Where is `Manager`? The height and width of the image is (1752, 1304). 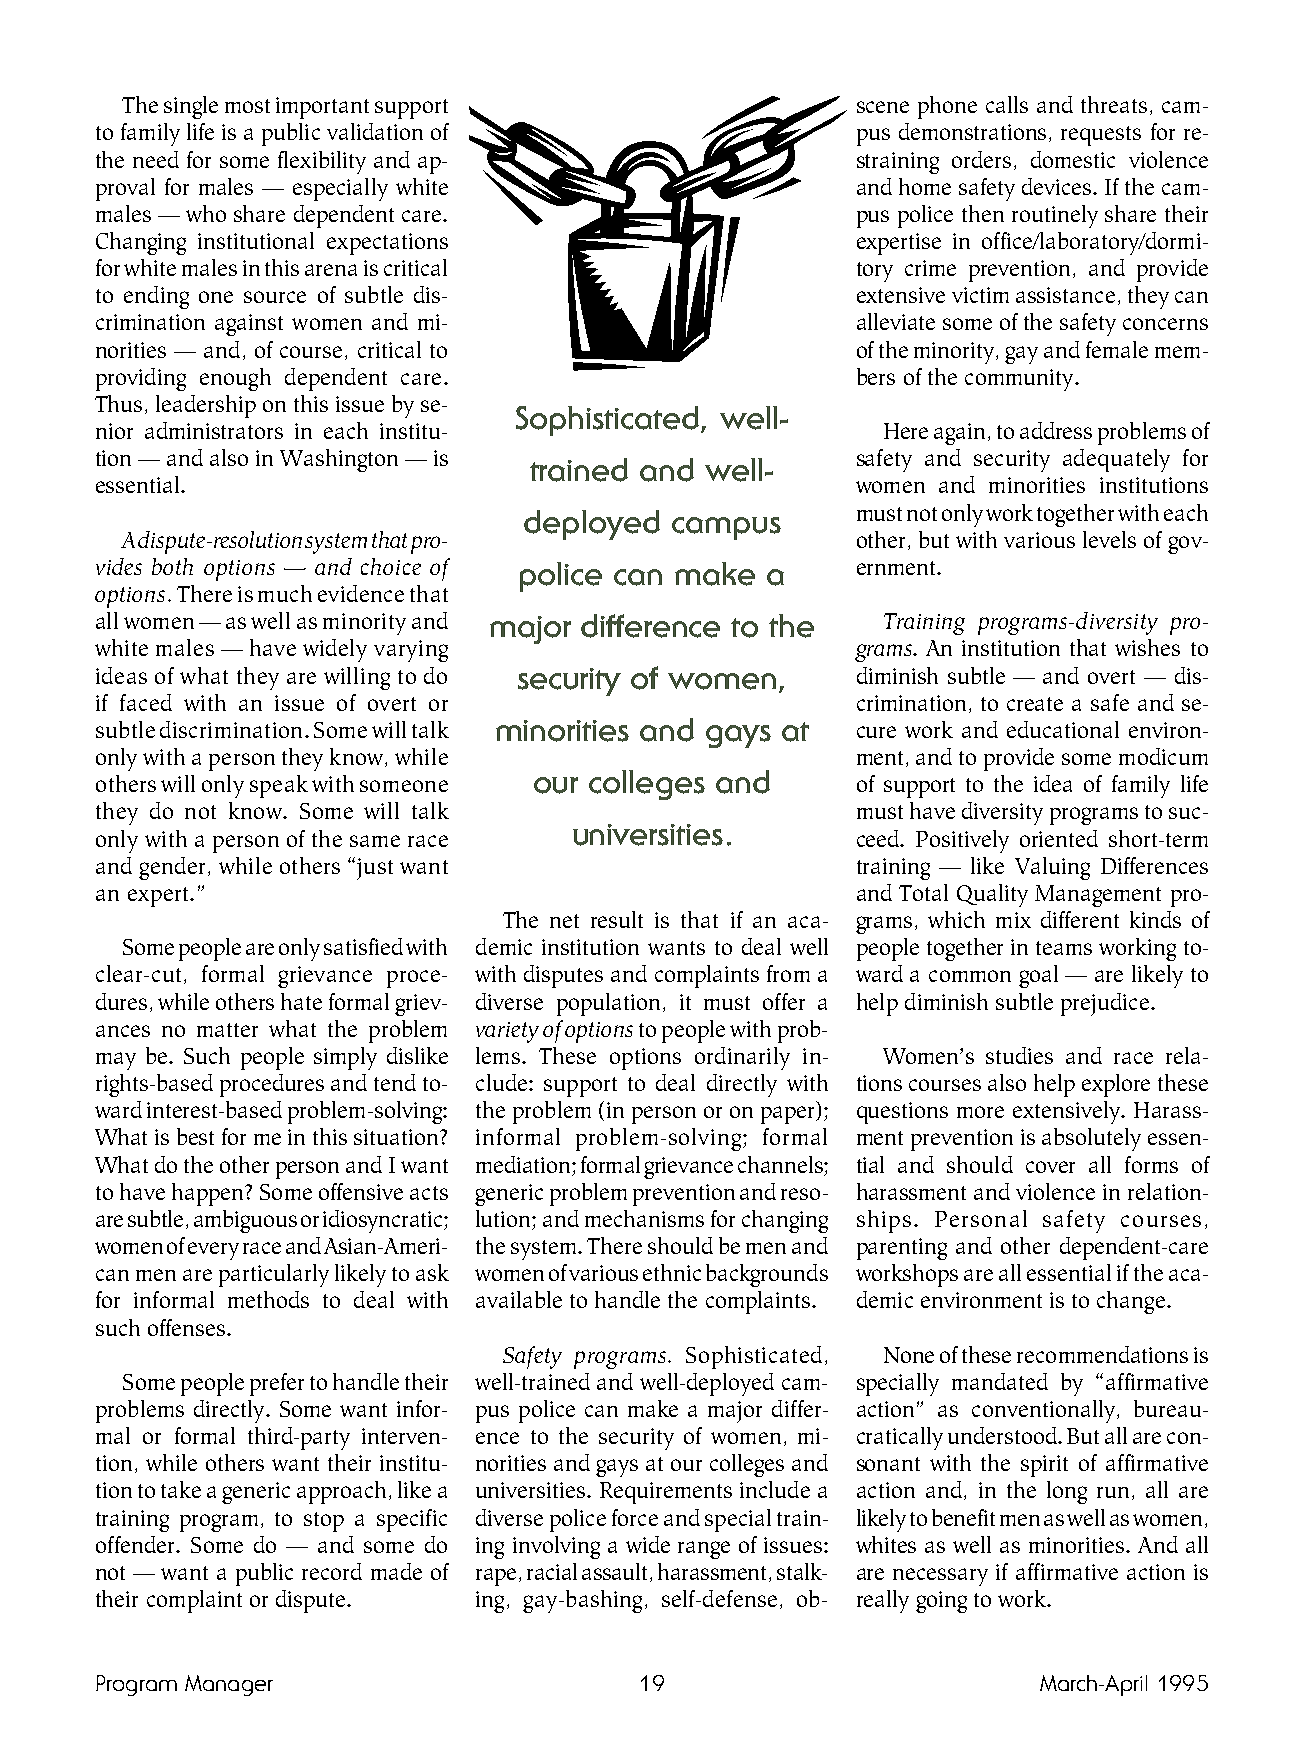 Manager is located at coordinates (229, 1685).
